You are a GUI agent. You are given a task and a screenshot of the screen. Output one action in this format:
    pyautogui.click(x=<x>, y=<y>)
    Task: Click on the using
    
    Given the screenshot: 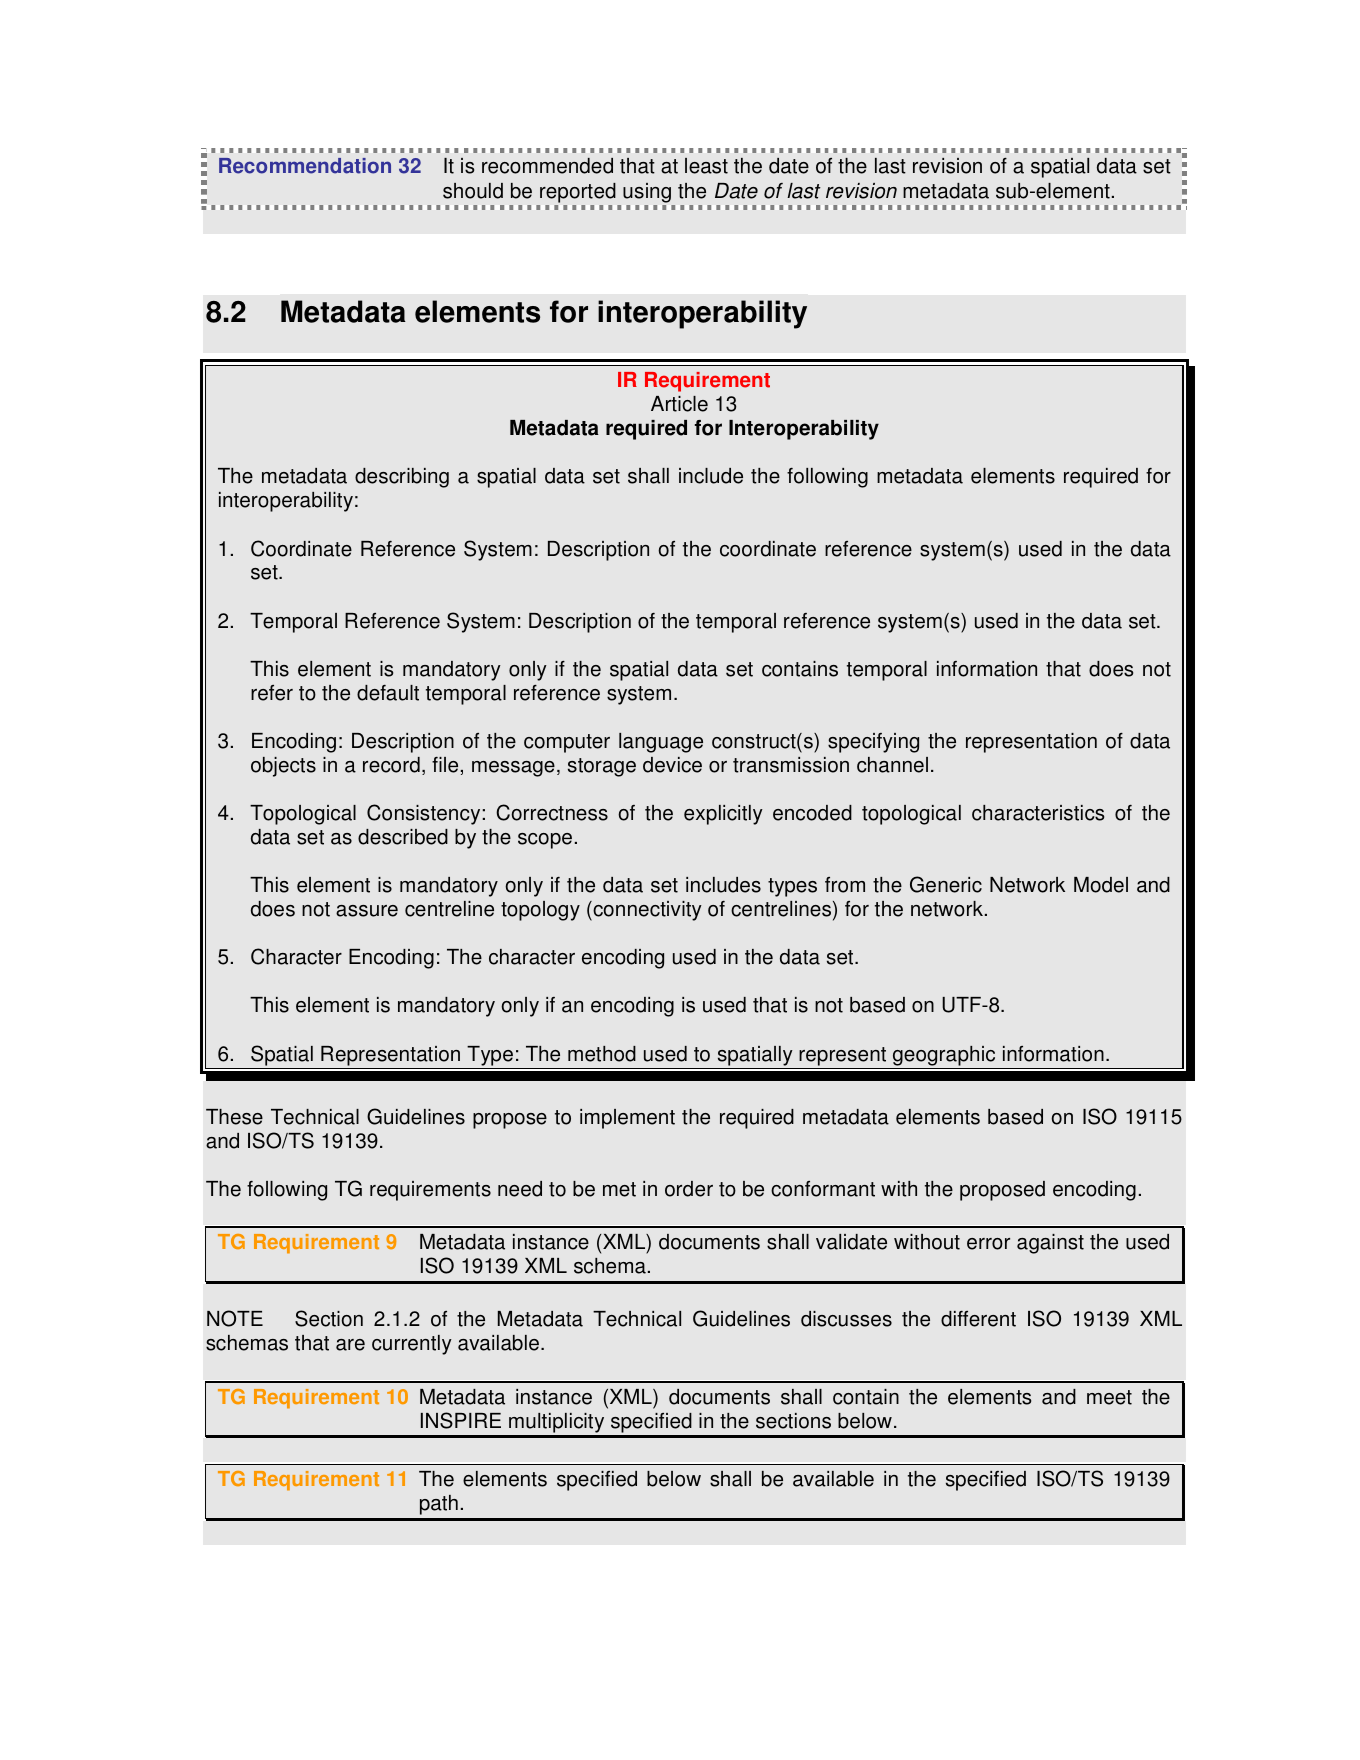 What is the action you would take?
    pyautogui.click(x=647, y=193)
